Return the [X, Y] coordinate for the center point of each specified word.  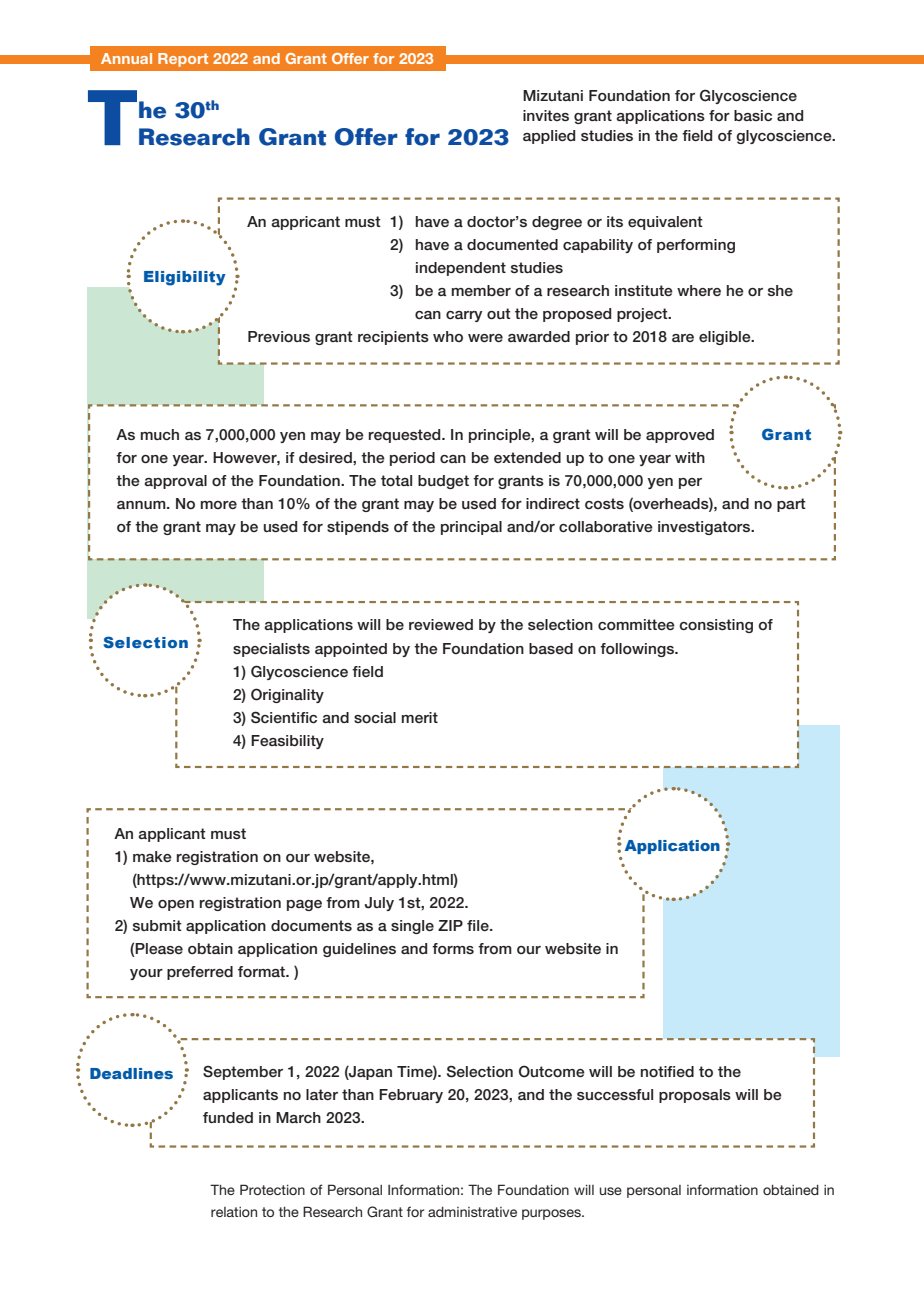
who [448, 336]
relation [234, 1212]
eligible [726, 338]
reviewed [441, 624]
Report [183, 60]
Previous [279, 337]
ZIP [450, 925]
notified [667, 1072]
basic [753, 115]
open [176, 905]
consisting [716, 626]
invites [546, 115]
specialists [271, 650]
